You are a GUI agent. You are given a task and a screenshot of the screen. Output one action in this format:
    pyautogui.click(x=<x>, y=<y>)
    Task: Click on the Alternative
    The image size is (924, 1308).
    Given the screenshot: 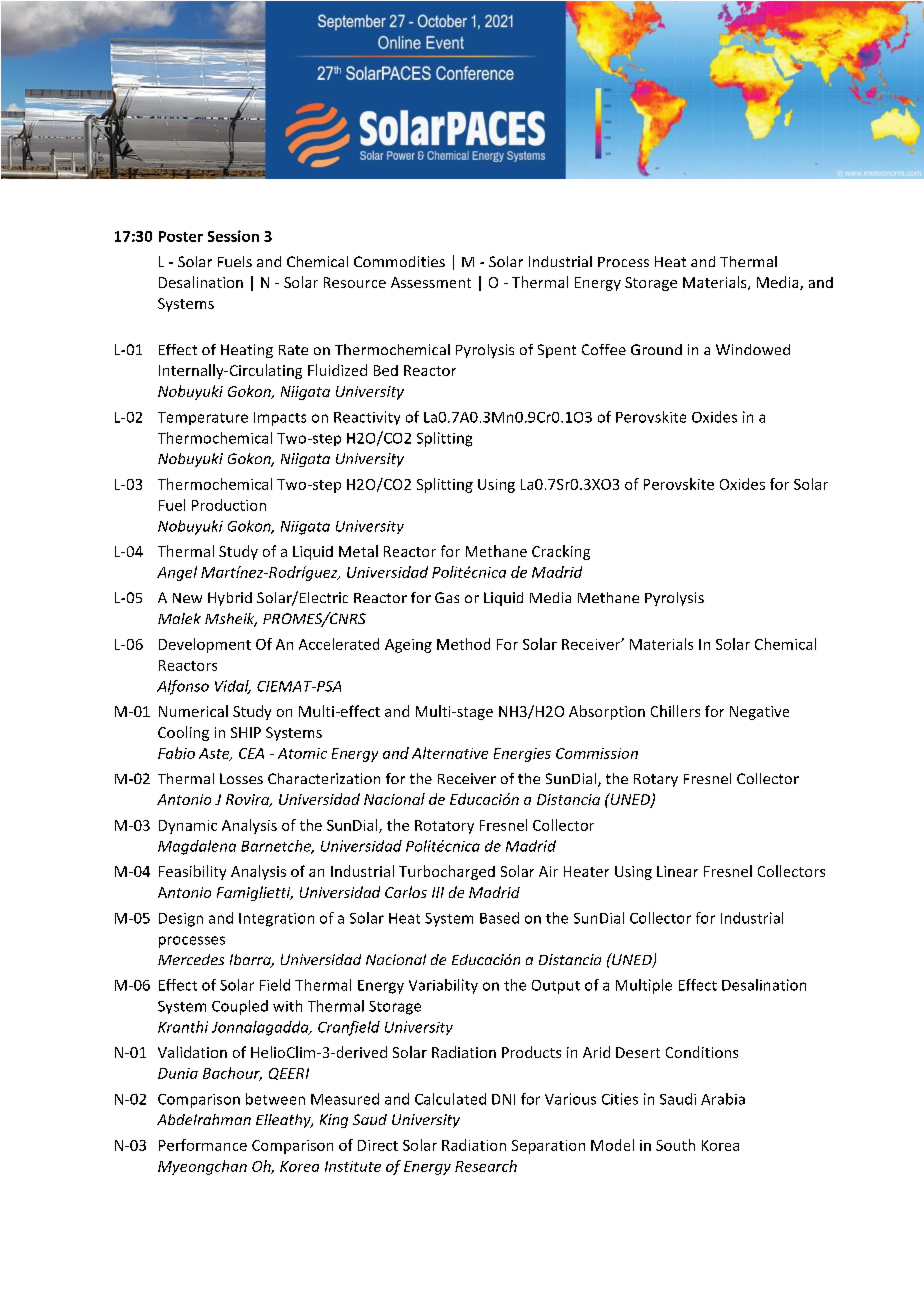 What is the action you would take?
    pyautogui.click(x=450, y=753)
